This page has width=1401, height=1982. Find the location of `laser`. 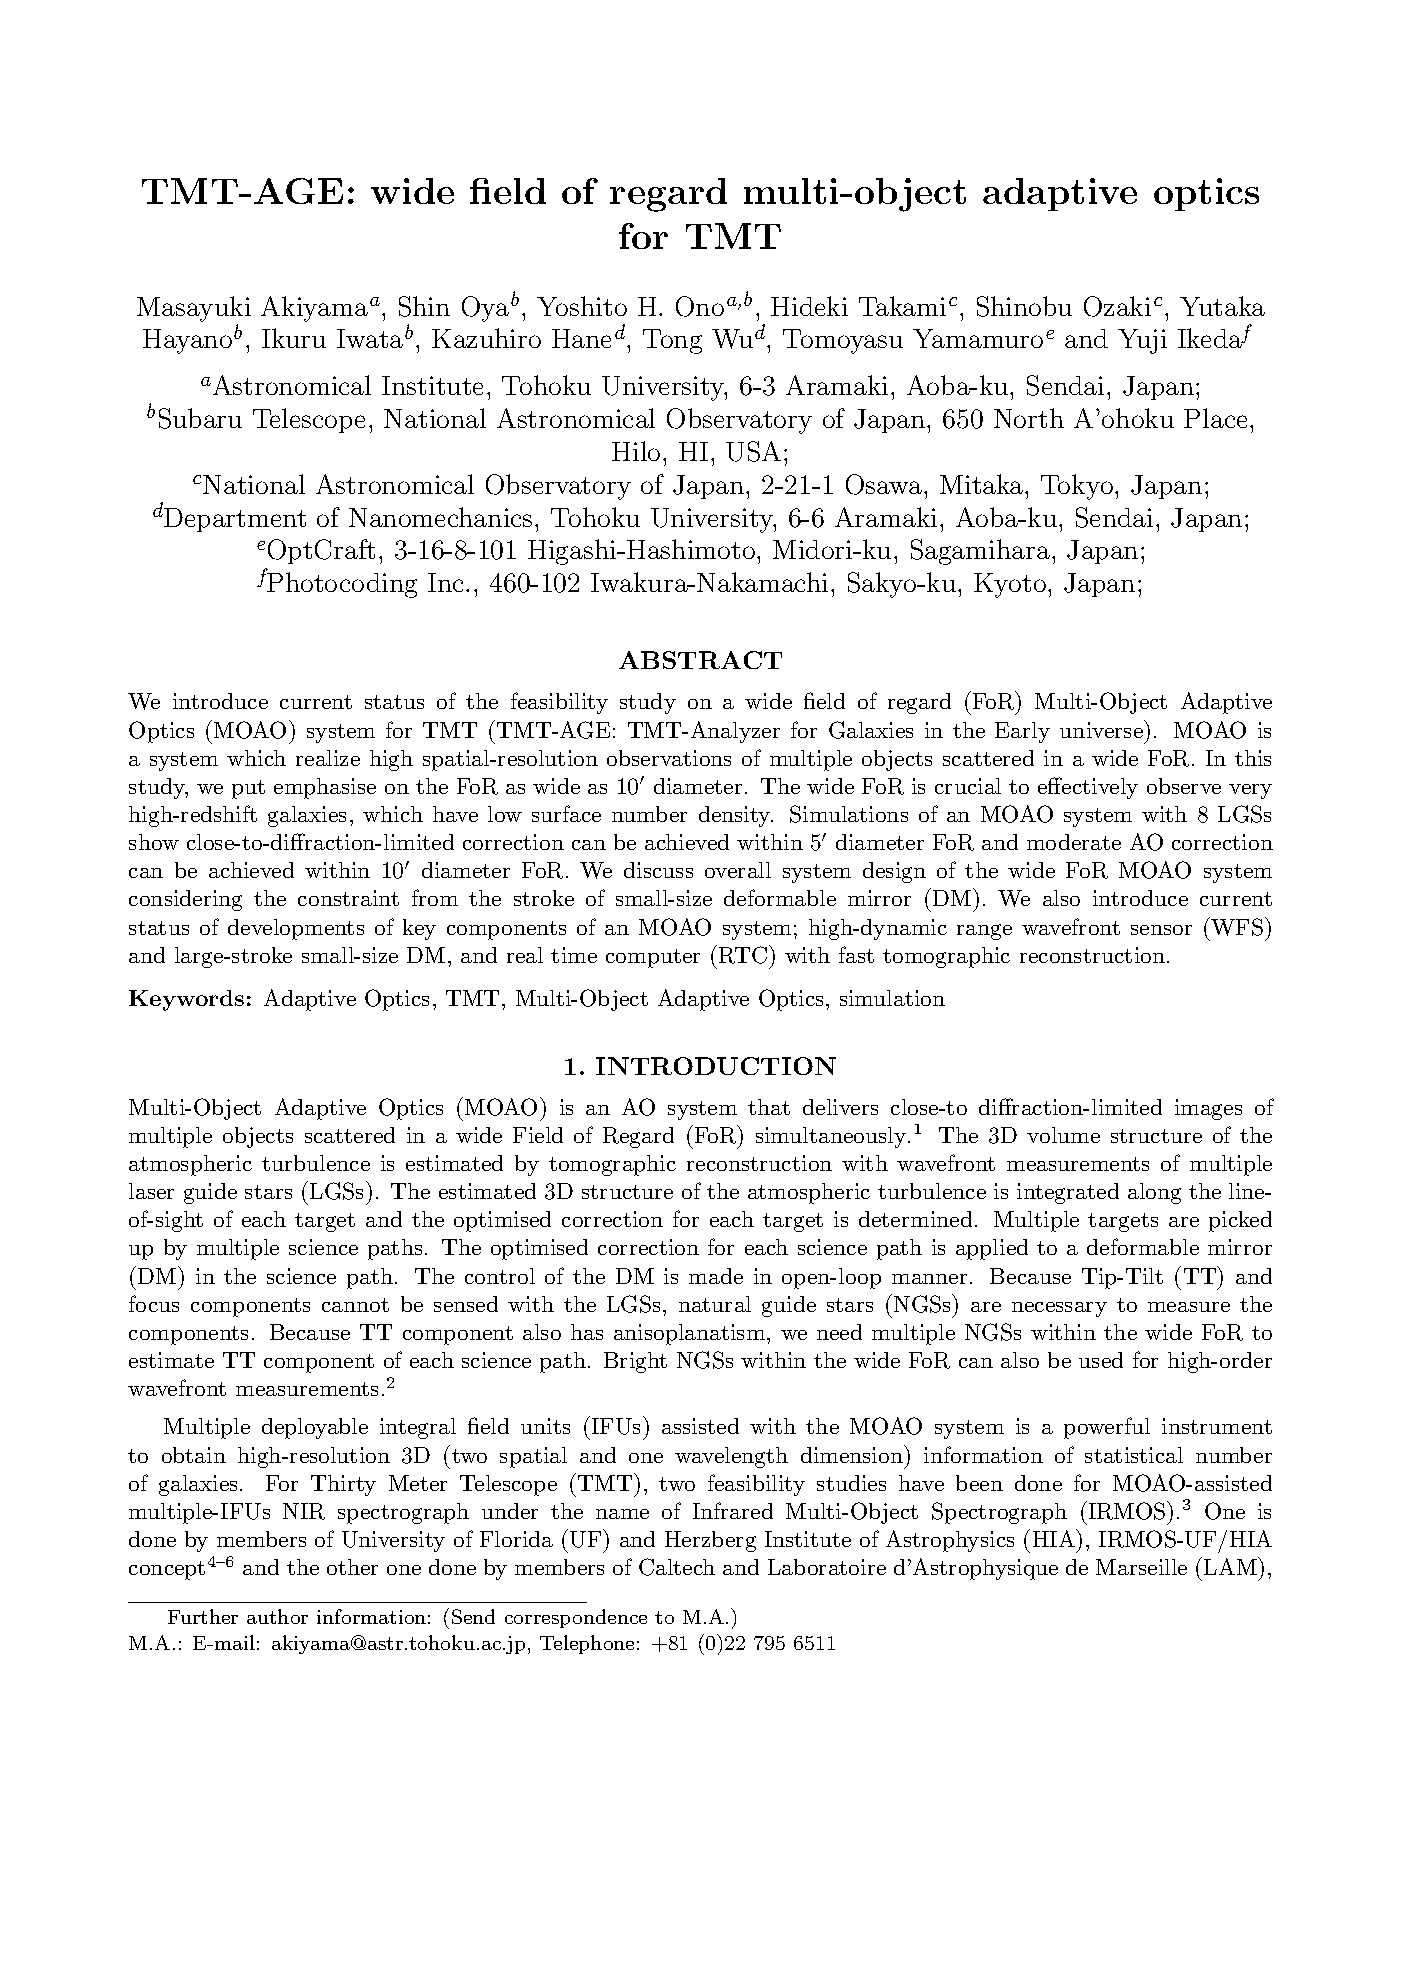

laser is located at coordinates (151, 1191).
